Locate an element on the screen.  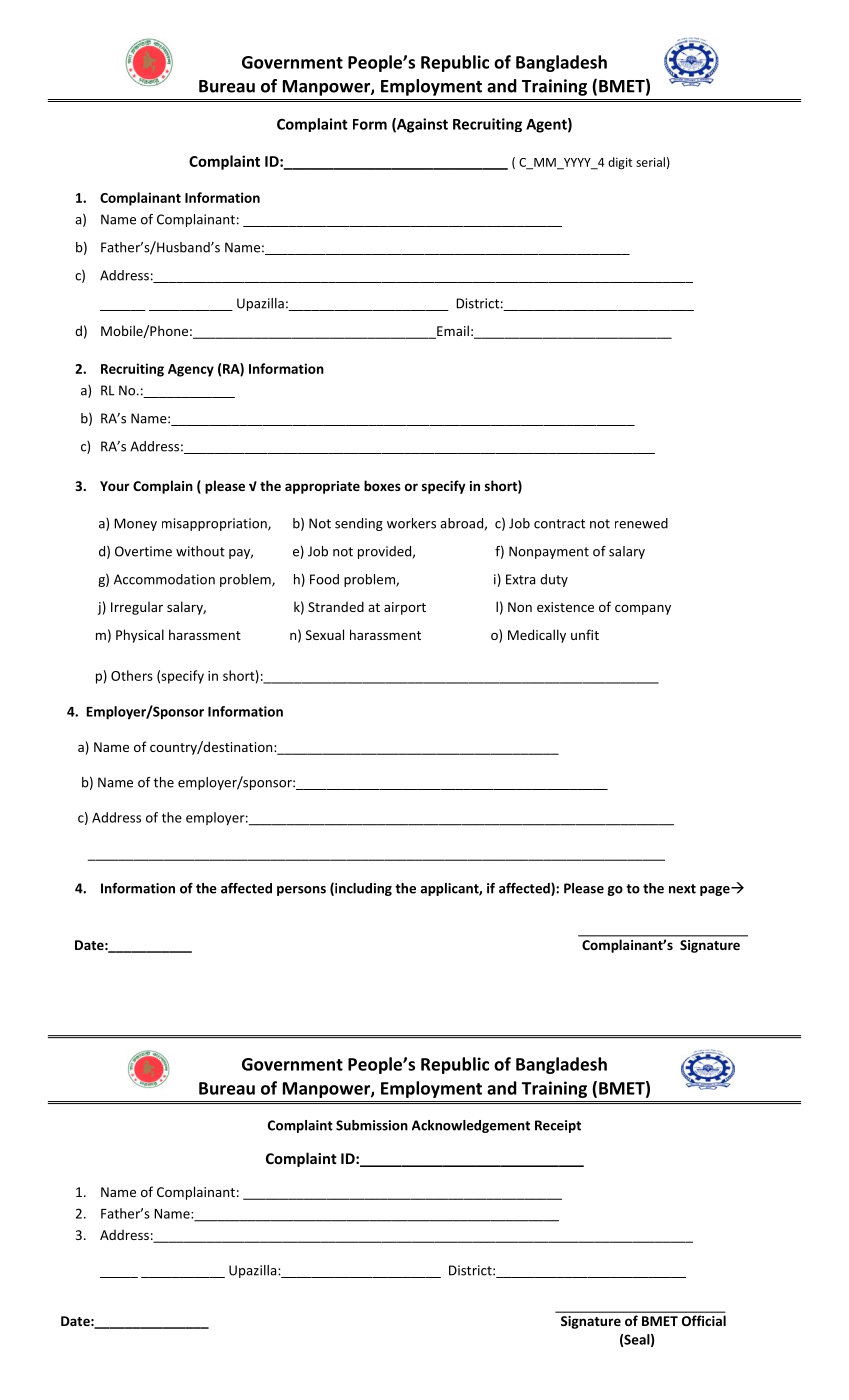
misappropriation is located at coordinates (215, 524).
